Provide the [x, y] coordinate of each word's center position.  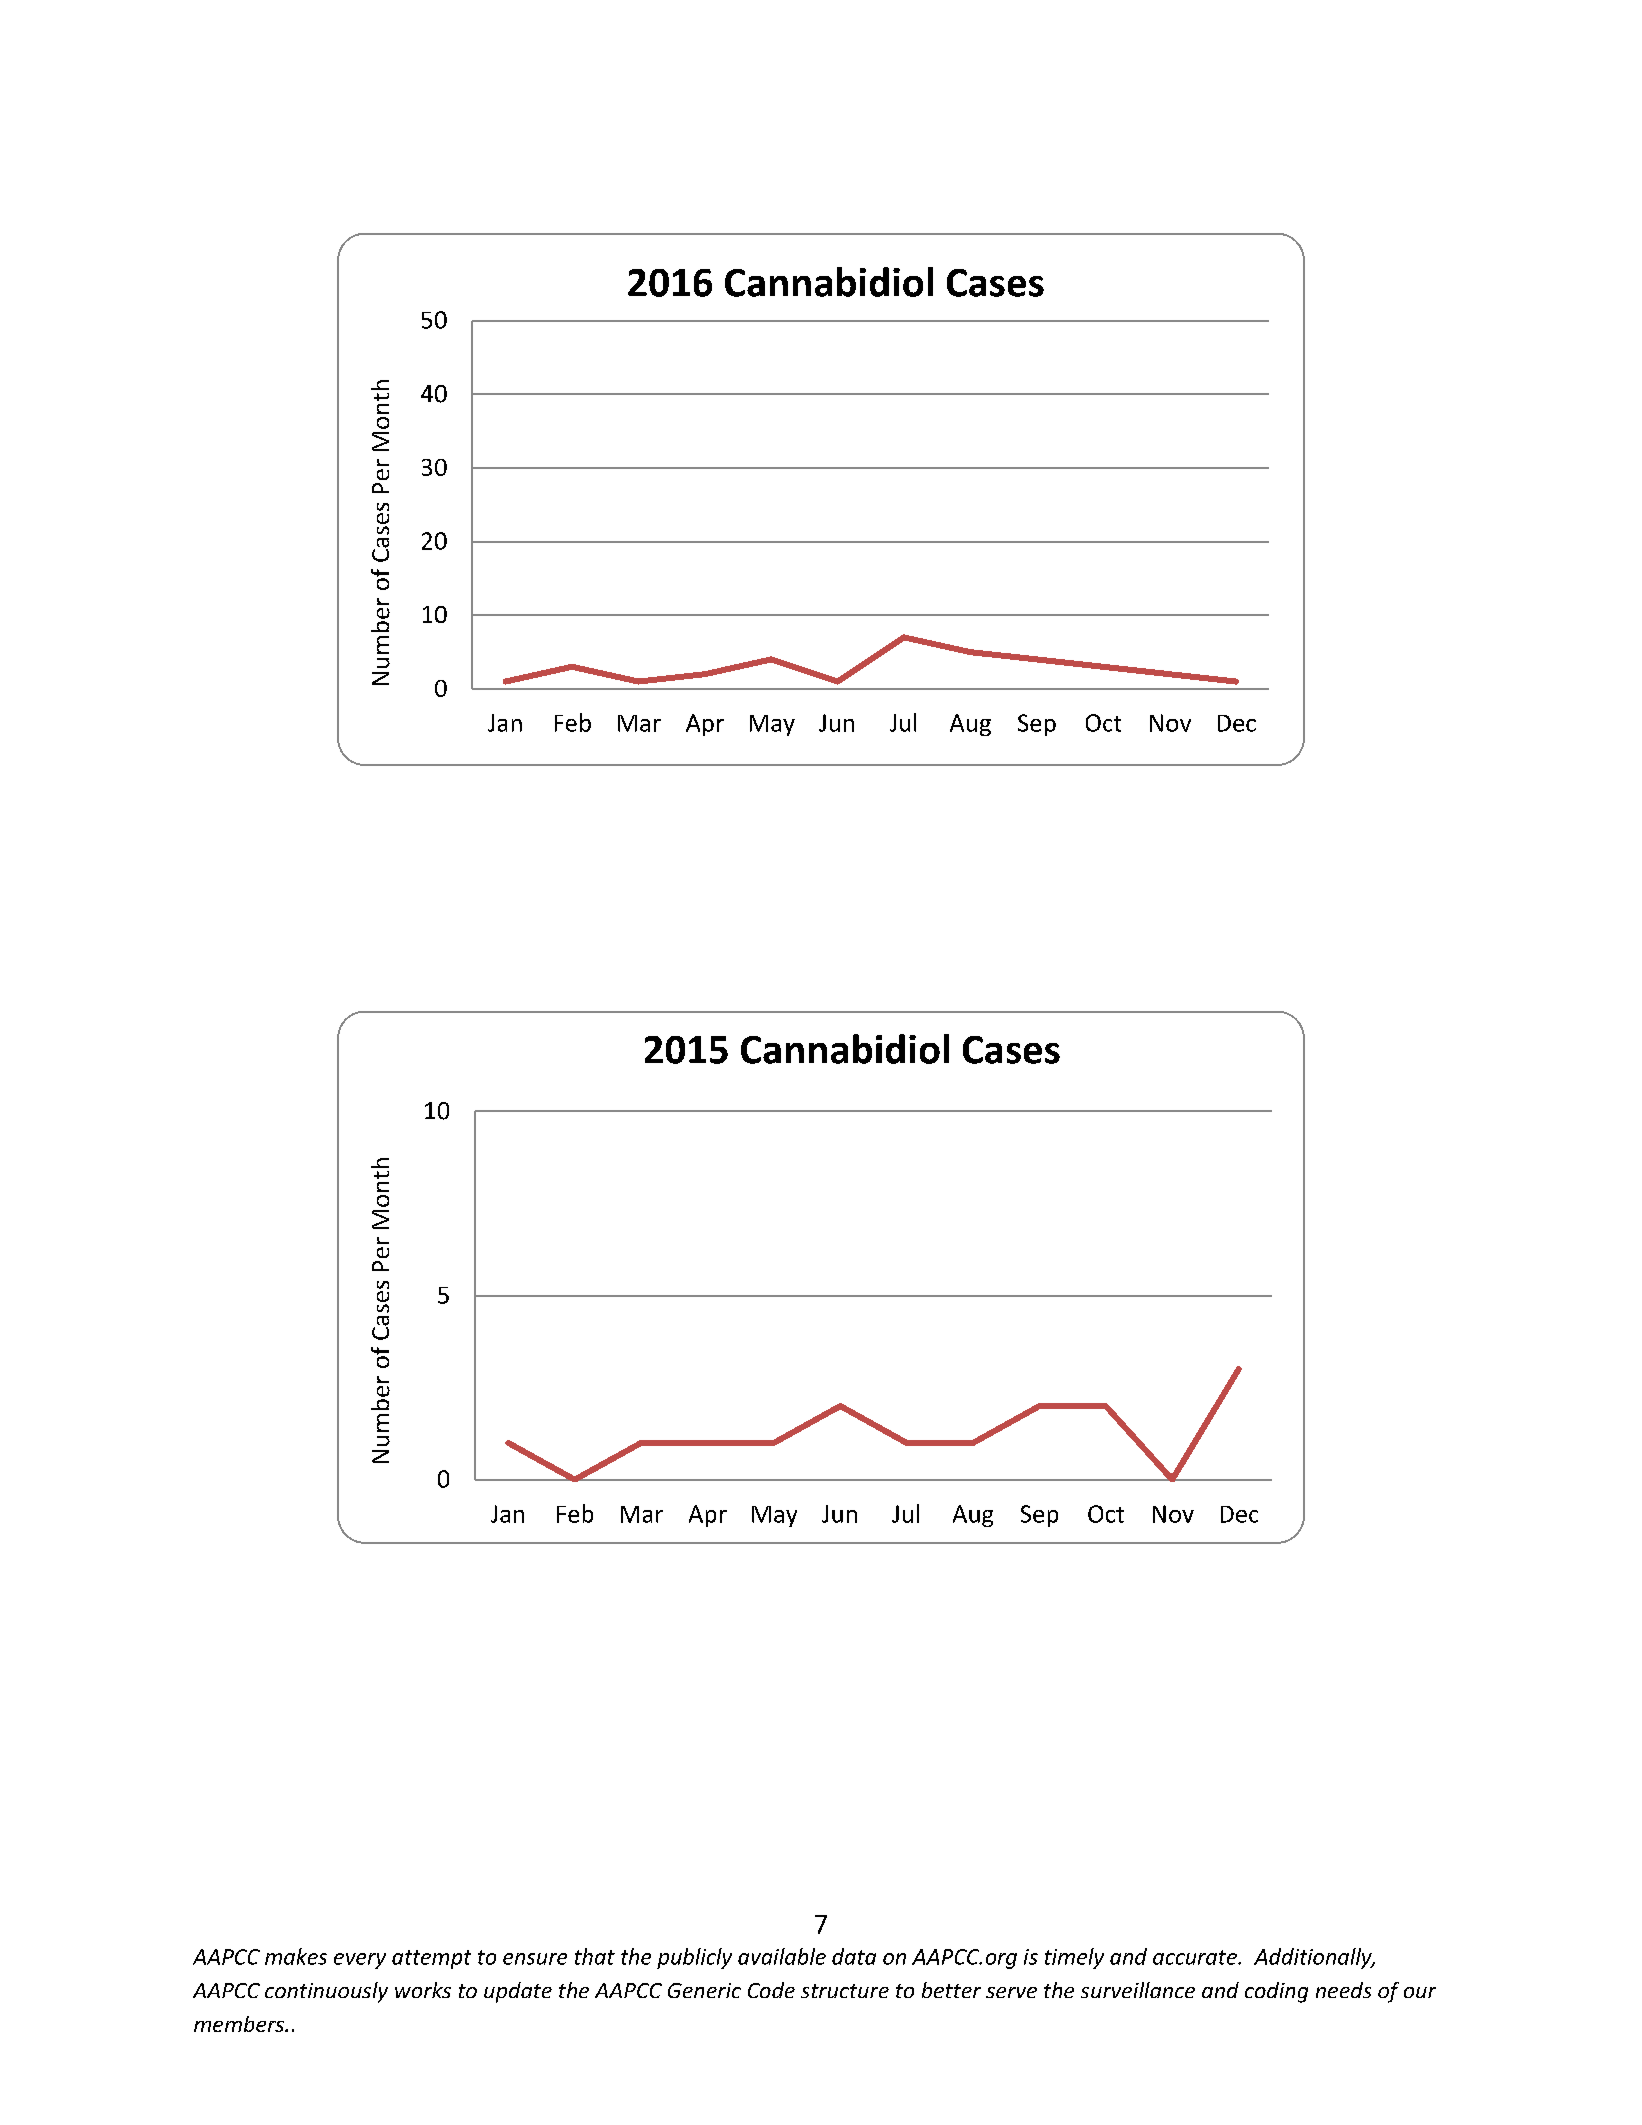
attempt [431, 1959]
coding [1276, 1992]
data [854, 1956]
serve [1011, 1992]
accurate [1196, 1957]
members [240, 2024]
